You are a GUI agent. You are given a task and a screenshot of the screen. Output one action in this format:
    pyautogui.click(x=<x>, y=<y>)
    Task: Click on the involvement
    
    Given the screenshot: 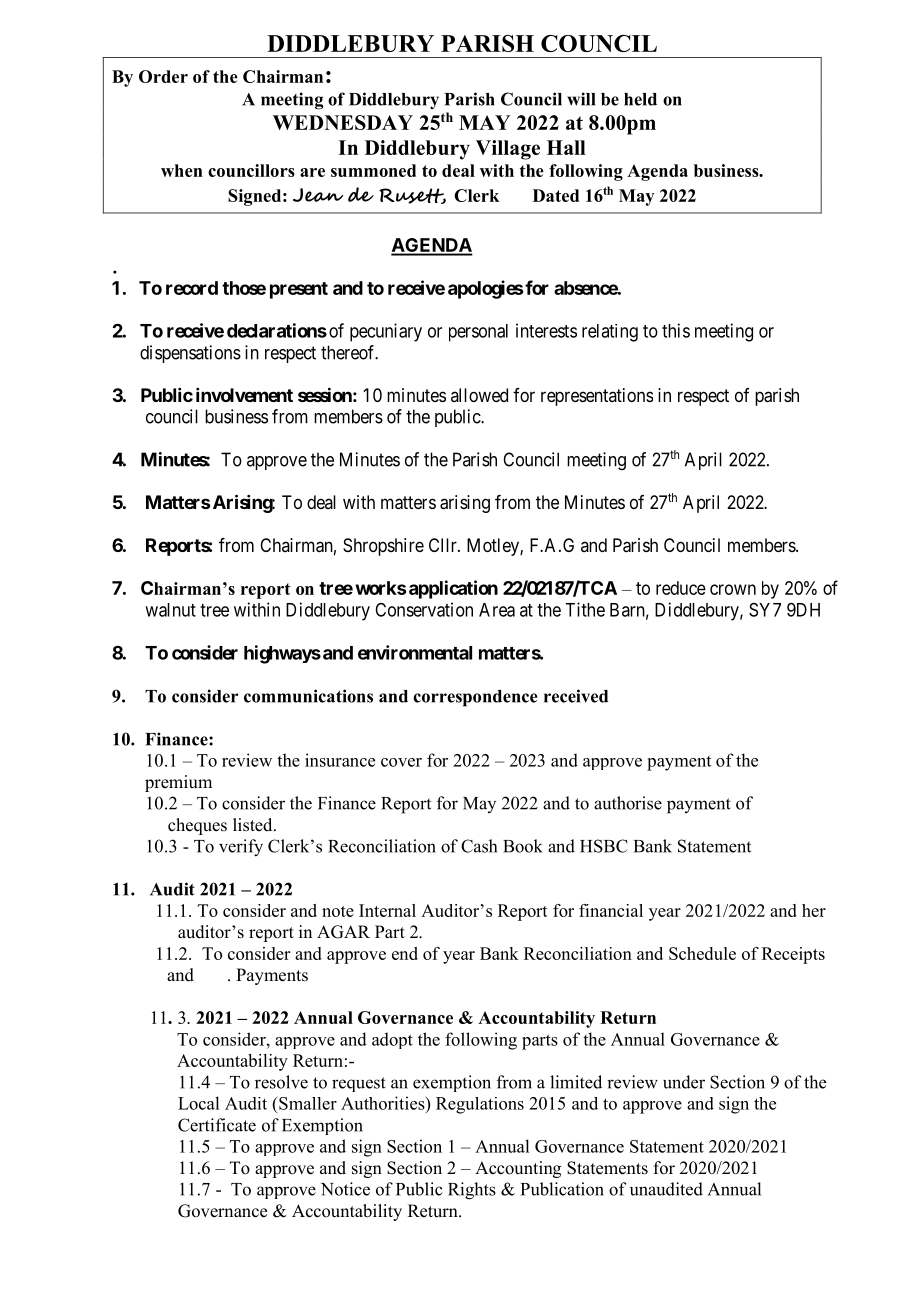 What is the action you would take?
    pyautogui.click(x=244, y=395)
